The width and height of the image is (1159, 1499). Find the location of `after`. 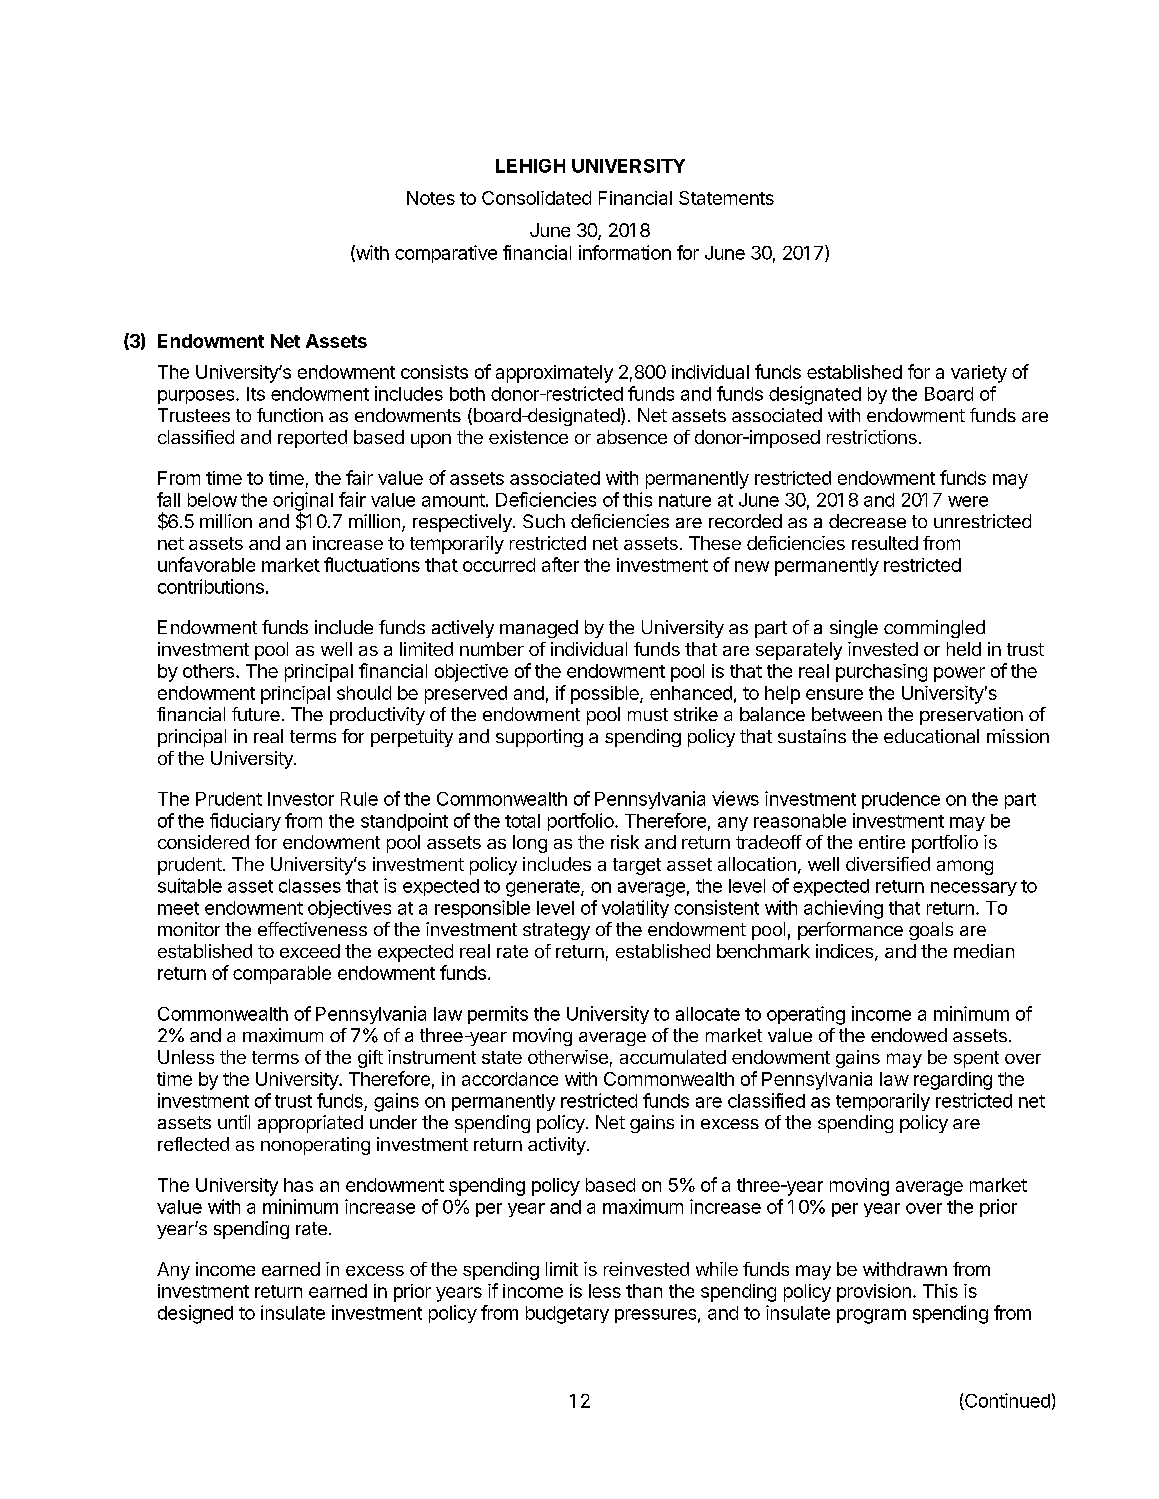

after is located at coordinates (560, 564).
